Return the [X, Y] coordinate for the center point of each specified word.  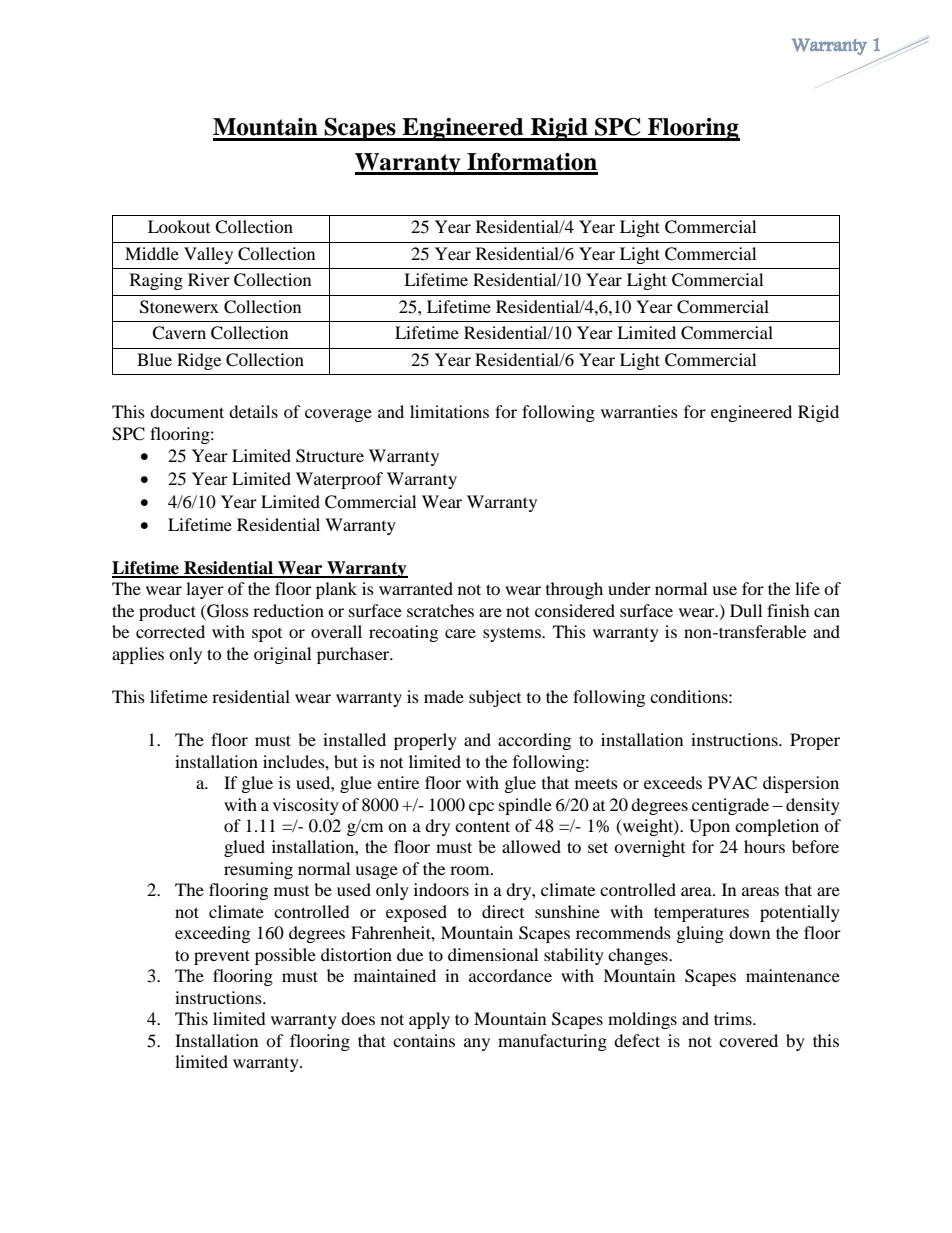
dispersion [801, 784]
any [477, 1044]
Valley [208, 255]
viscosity [306, 806]
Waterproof [339, 480]
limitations [449, 411]
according [534, 741]
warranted [416, 588]
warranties [639, 411]
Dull [746, 610]
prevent [222, 957]
